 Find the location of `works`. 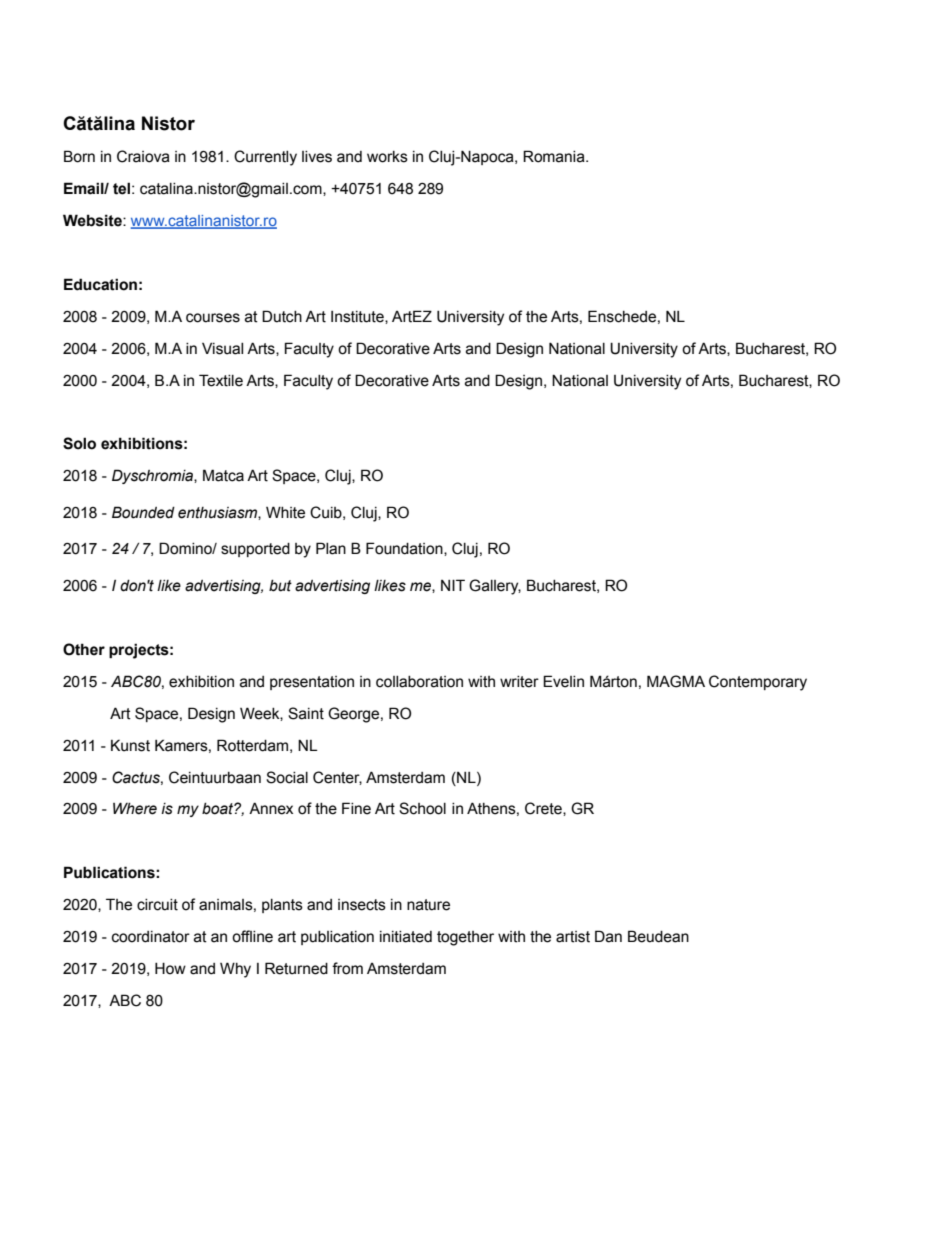

works is located at coordinates (387, 157).
